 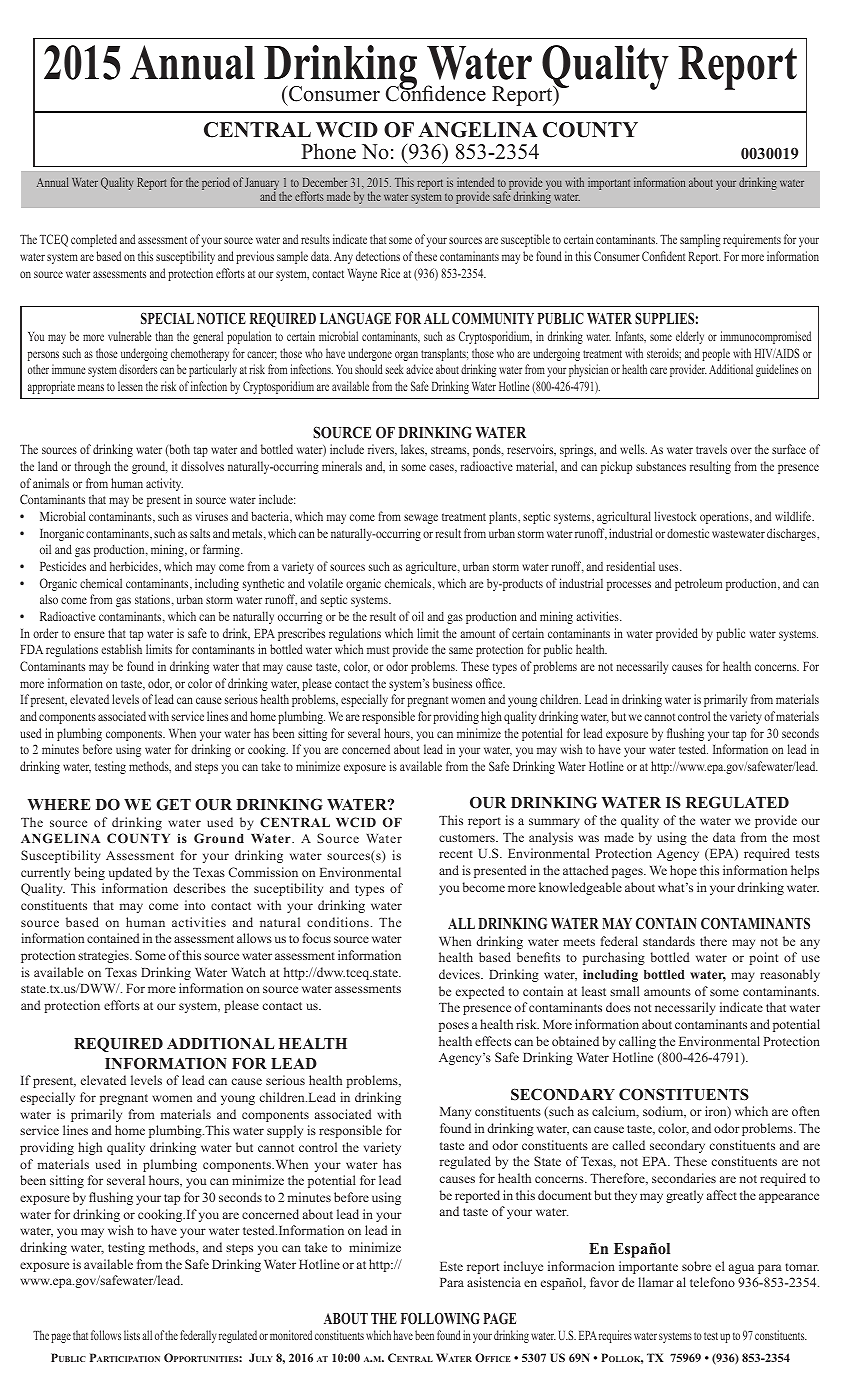 What do you see at coordinates (440, 1318) in the page?
I see `FOLLOWING` at bounding box center [440, 1318].
